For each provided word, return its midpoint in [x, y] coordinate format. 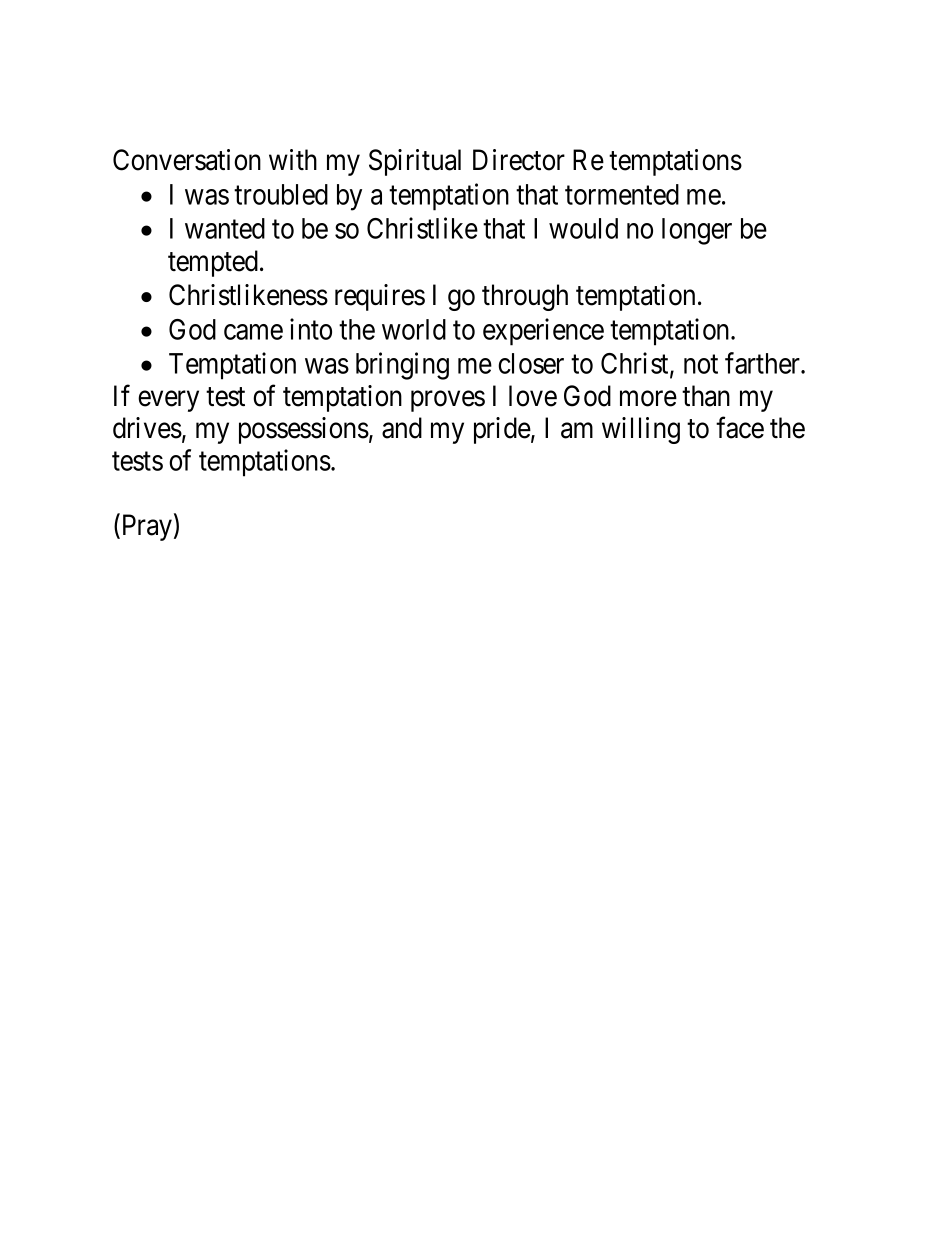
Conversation [187, 160]
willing [641, 430]
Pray [145, 527]
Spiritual [415, 162]
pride [502, 430]
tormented [622, 194]
